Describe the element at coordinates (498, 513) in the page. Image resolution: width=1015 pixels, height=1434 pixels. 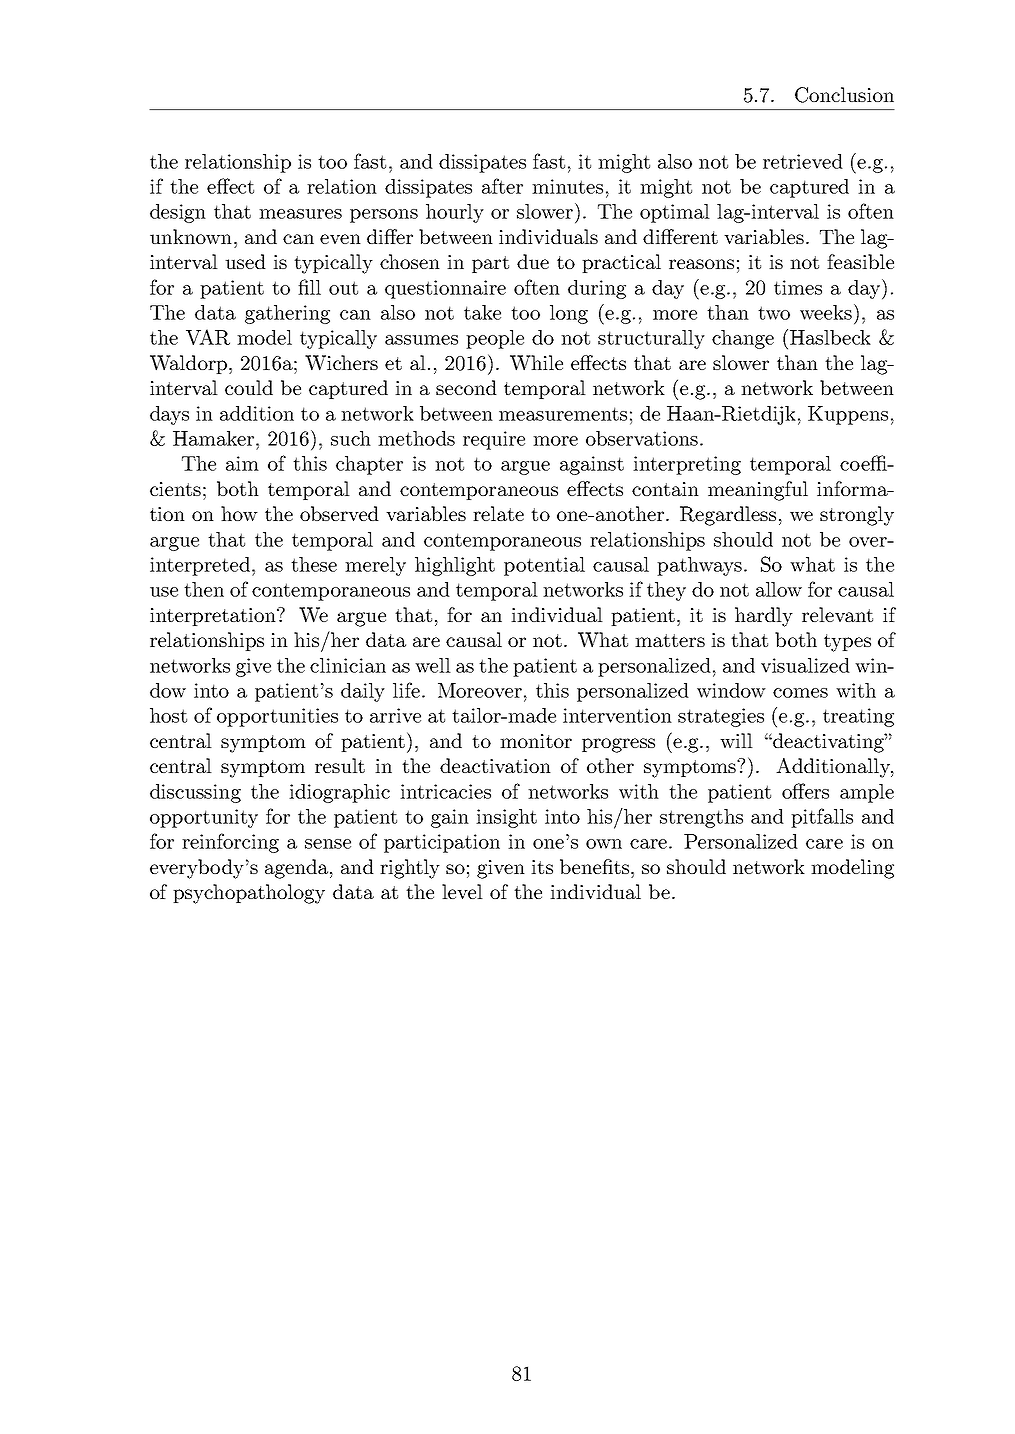
I see `relate` at that location.
